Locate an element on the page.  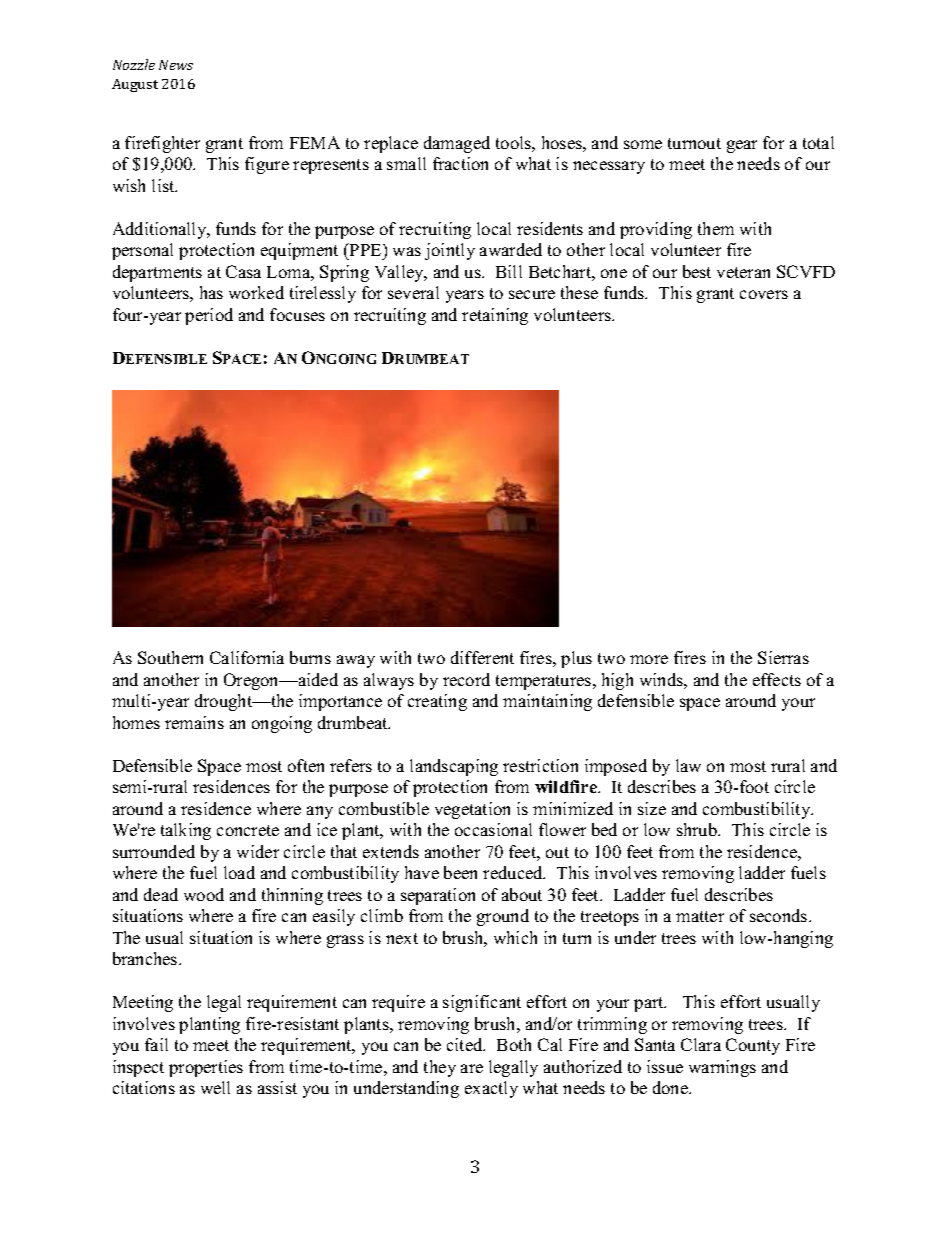
covers is located at coordinates (764, 294).
